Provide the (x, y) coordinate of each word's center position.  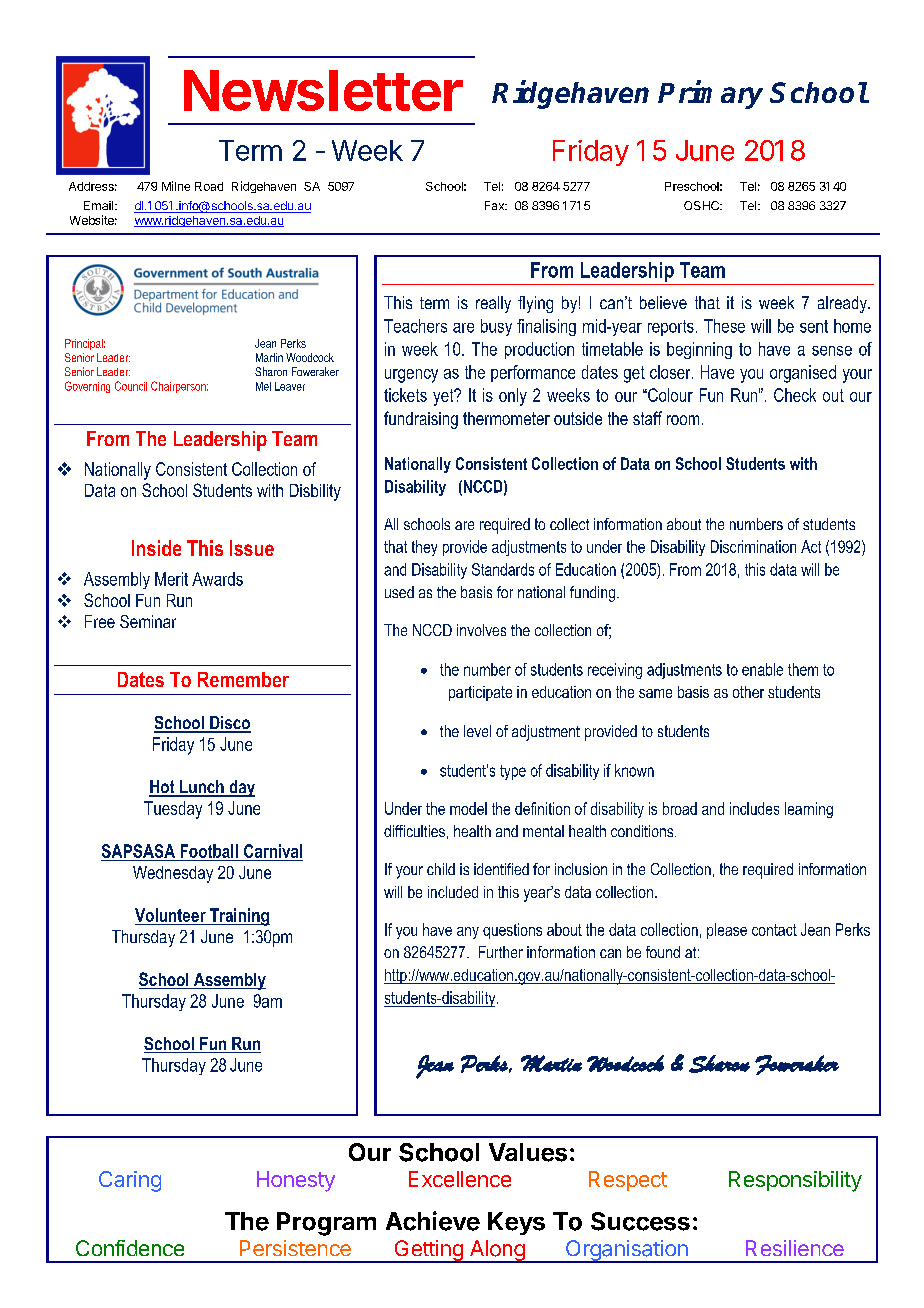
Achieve (433, 1221)
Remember (243, 679)
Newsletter (323, 90)
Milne (176, 186)
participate (480, 693)
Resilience (795, 1248)
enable (762, 669)
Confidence (130, 1248)
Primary (710, 94)
